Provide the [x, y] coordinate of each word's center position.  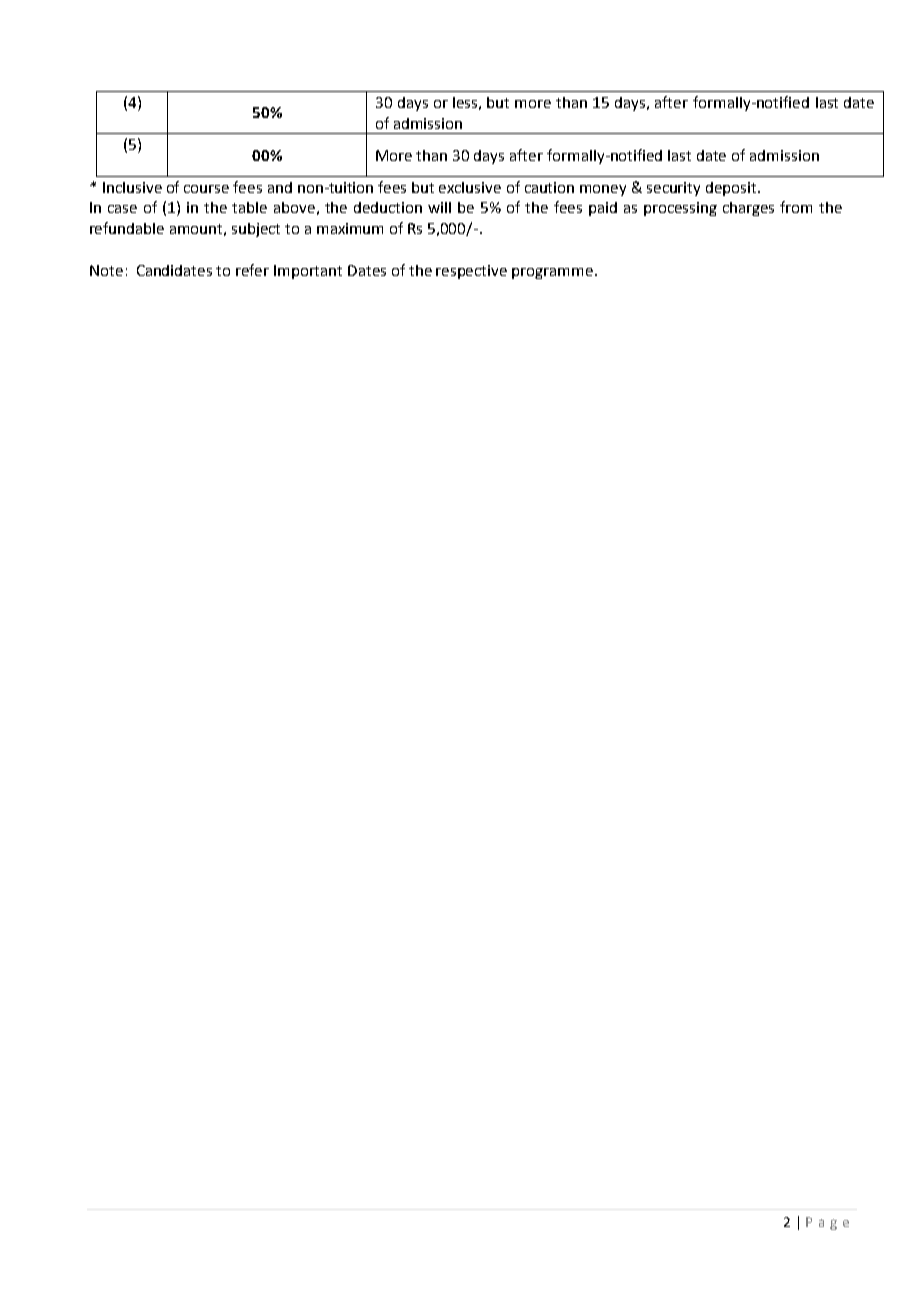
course [206, 189]
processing [680, 209]
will [439, 207]
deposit [732, 189]
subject [256, 230]
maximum [350, 228]
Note [106, 270]
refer [252, 270]
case [122, 209]
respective [471, 272]
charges [748, 209]
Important [308, 272]
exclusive [470, 187]
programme [552, 273]
